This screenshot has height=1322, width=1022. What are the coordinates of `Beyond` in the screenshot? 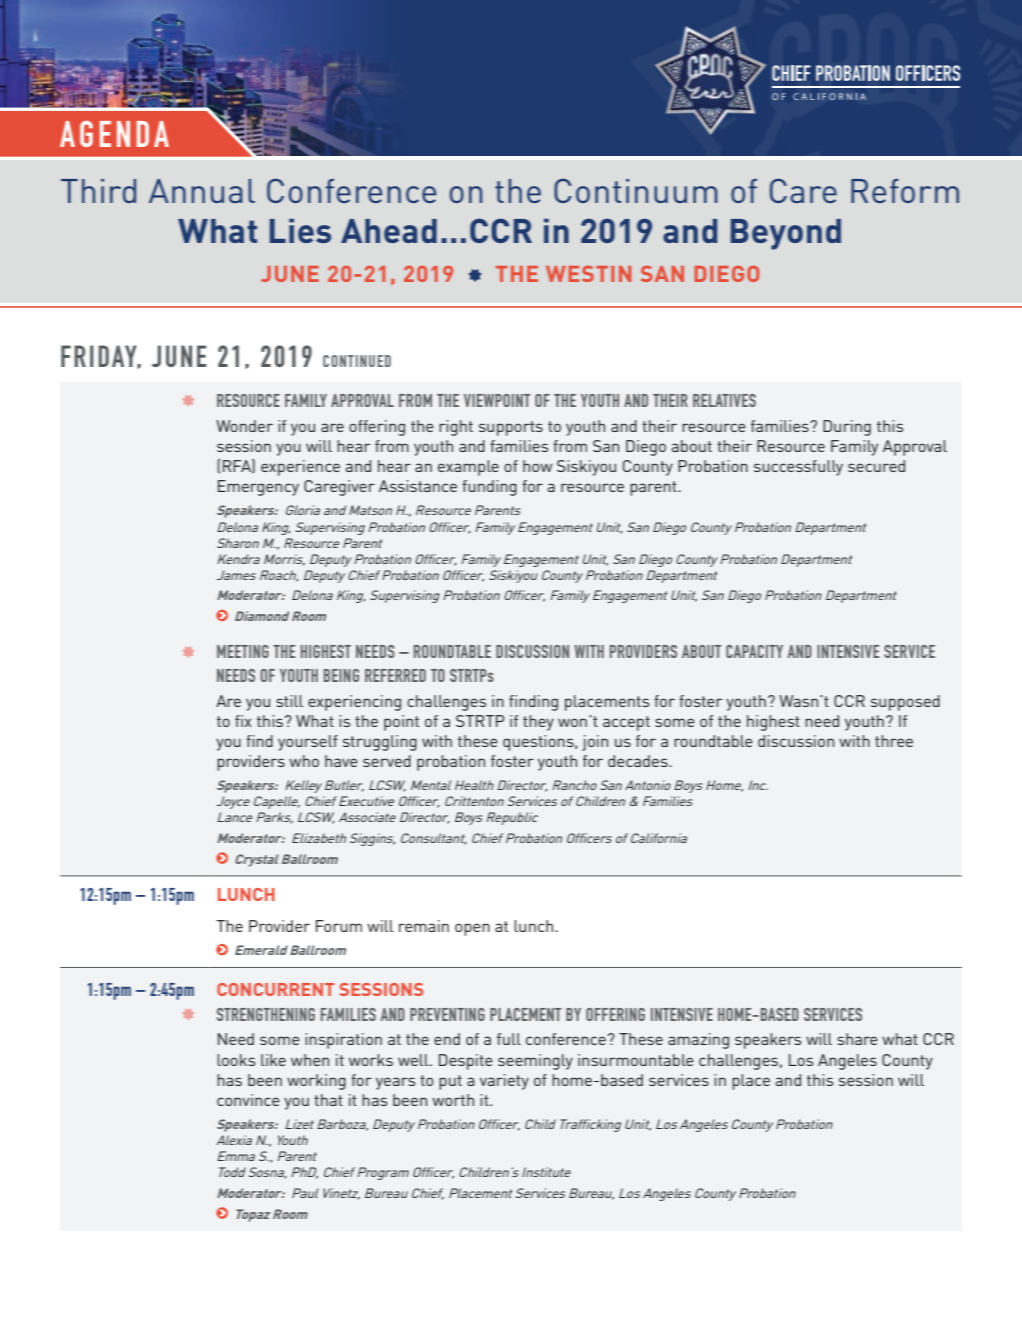 It's located at (786, 234).
